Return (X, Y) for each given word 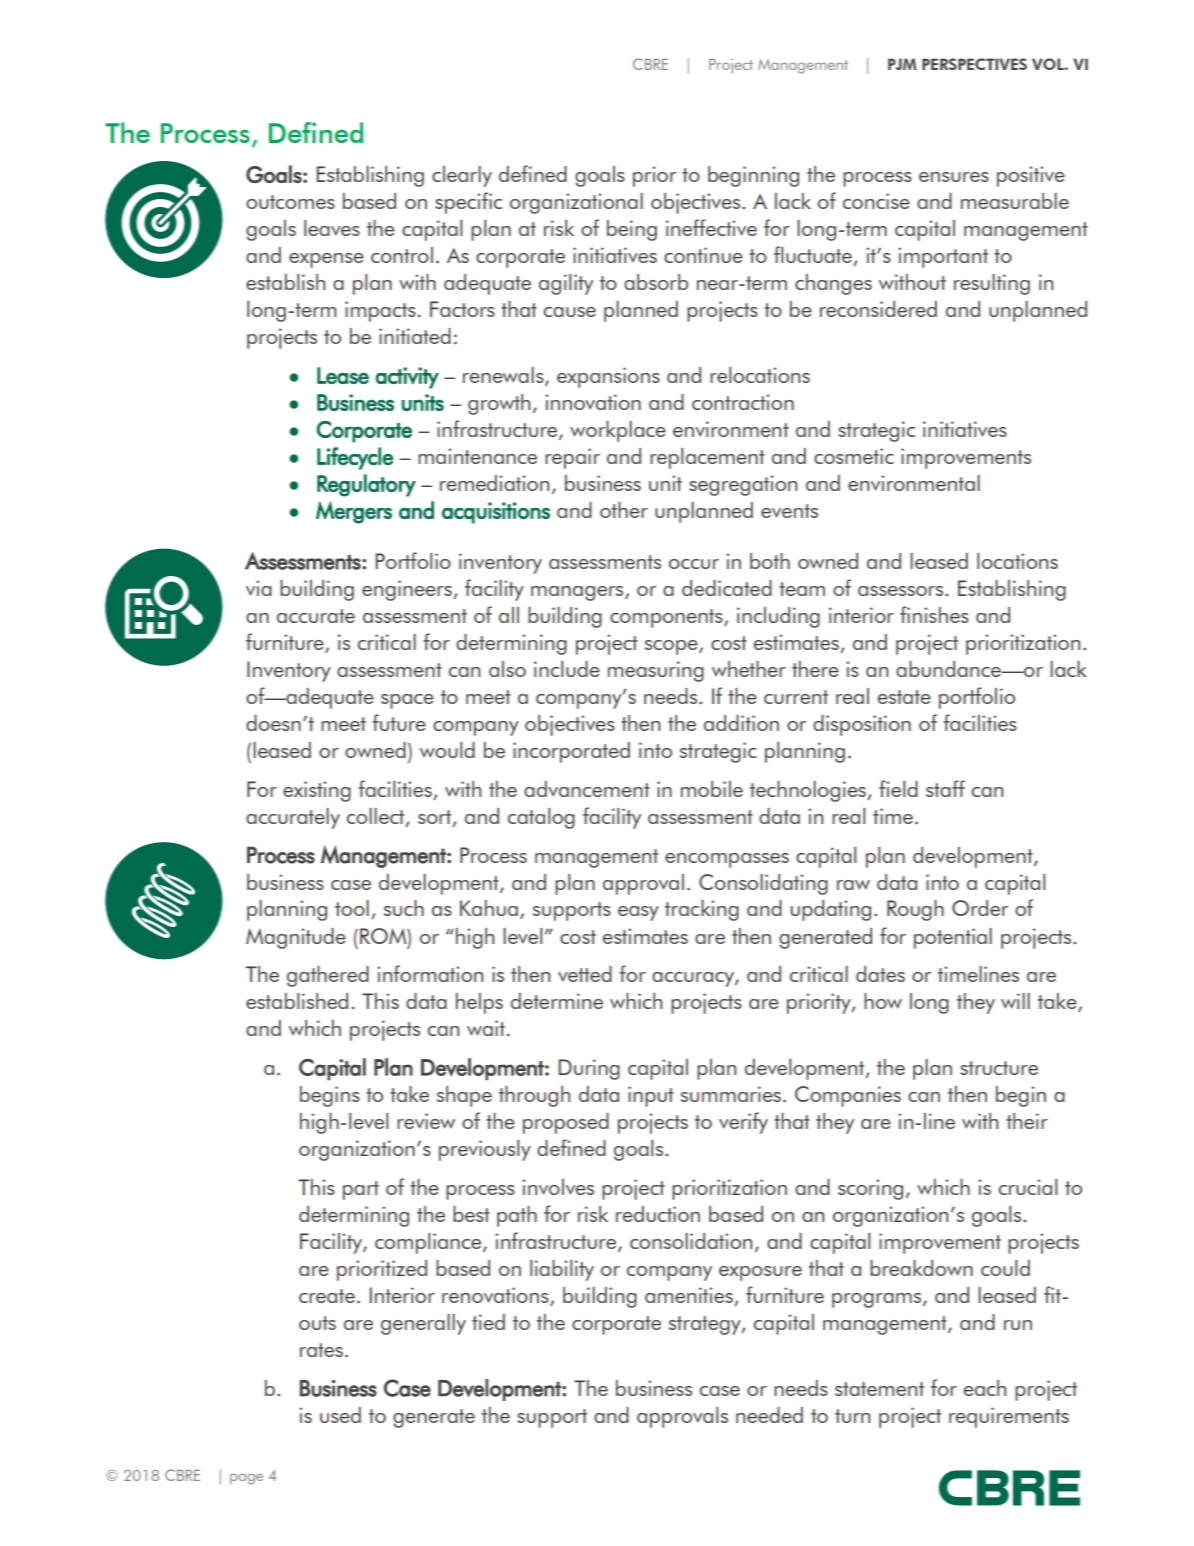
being (632, 230)
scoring (870, 1189)
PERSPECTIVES (974, 64)
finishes (934, 614)
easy (638, 913)
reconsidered (878, 309)
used (340, 1415)
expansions (608, 377)
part (361, 1190)
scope (672, 647)
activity (407, 378)
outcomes (290, 202)
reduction (658, 1214)
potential (953, 938)
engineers (408, 590)
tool (352, 908)
